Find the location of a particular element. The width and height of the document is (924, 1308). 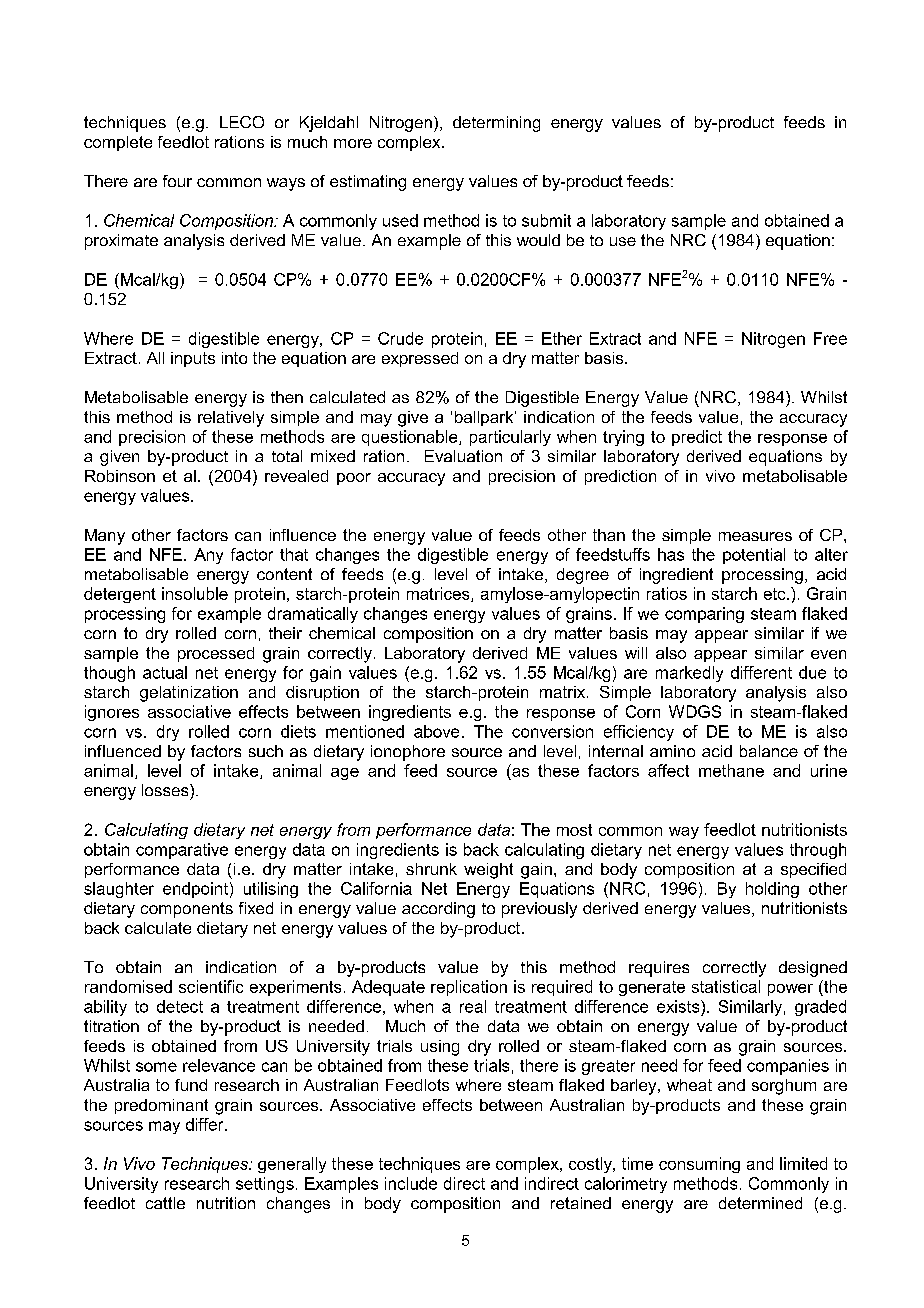

through is located at coordinates (818, 851).
